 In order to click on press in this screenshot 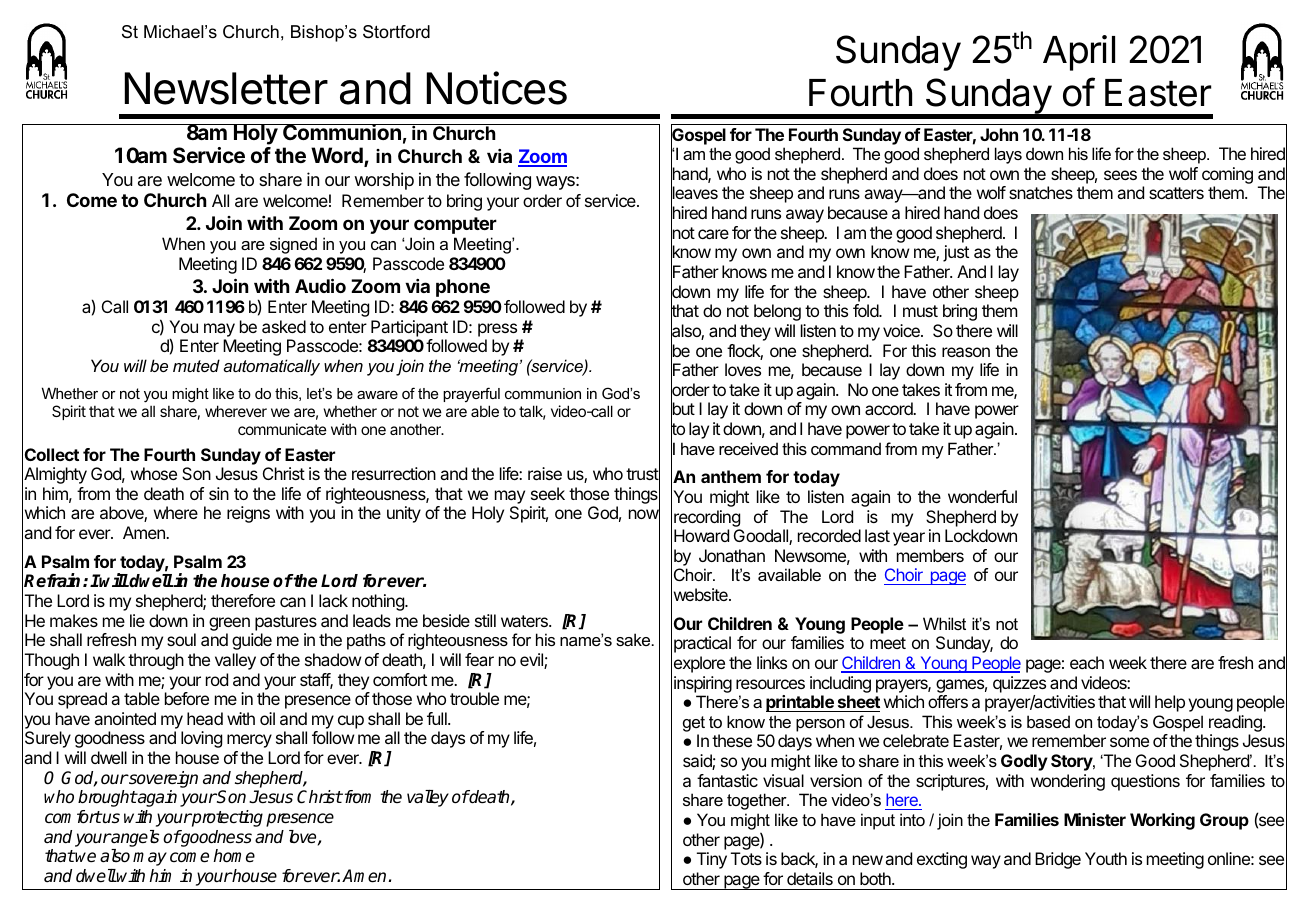, I will do `click(497, 330)`.
